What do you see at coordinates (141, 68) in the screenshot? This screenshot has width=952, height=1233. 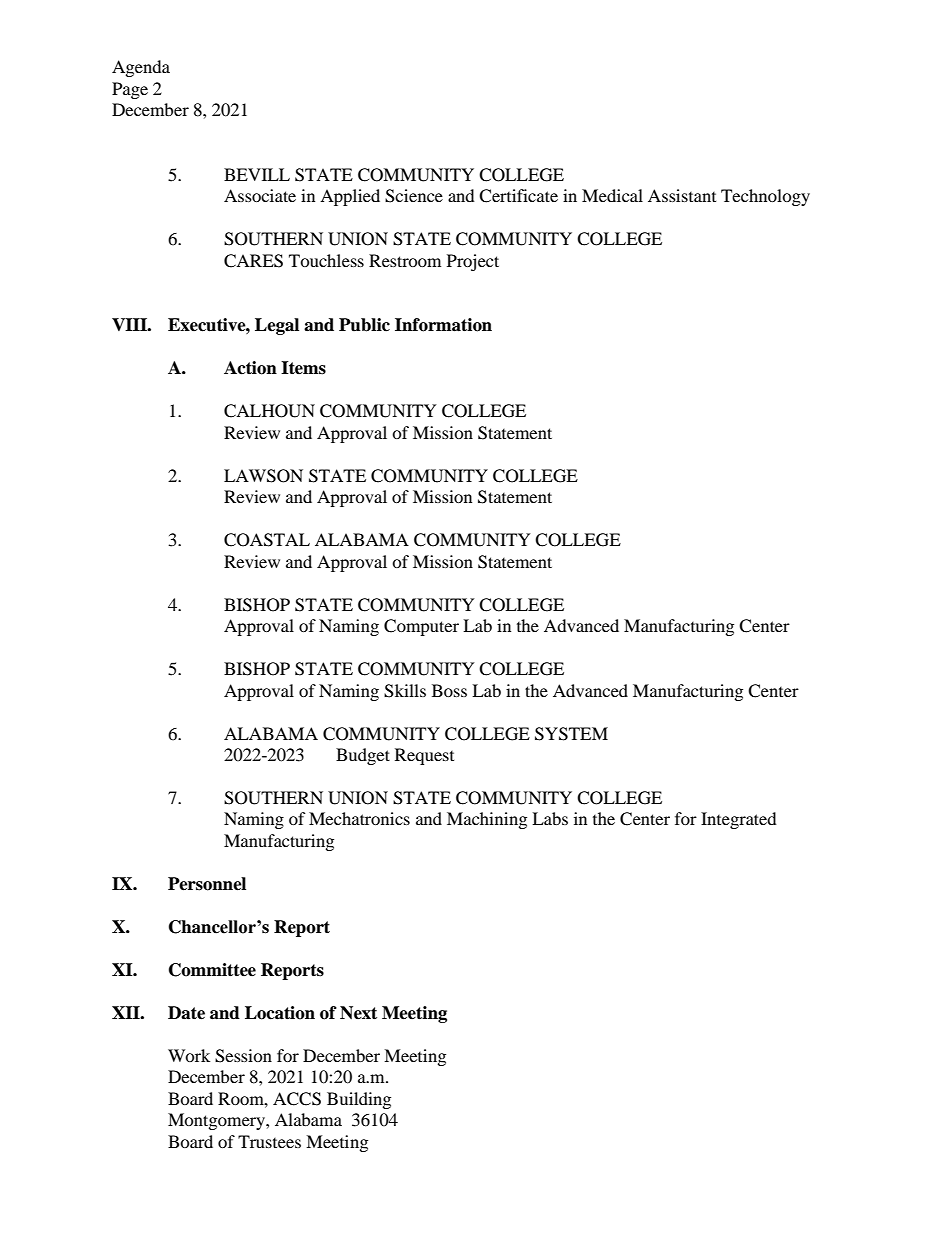 I see `Agenda` at bounding box center [141, 68].
